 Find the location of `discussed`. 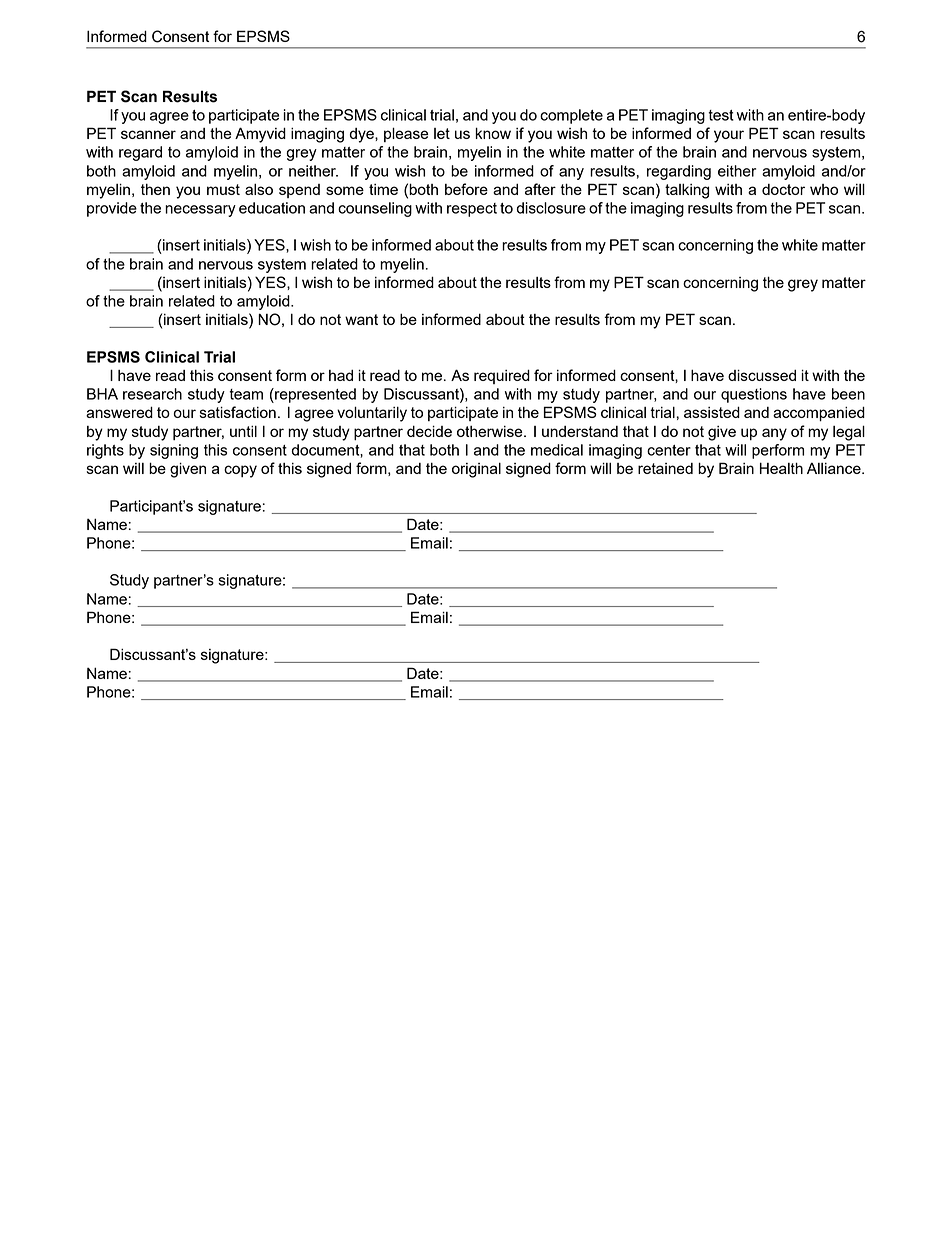

discussed is located at coordinates (762, 375).
